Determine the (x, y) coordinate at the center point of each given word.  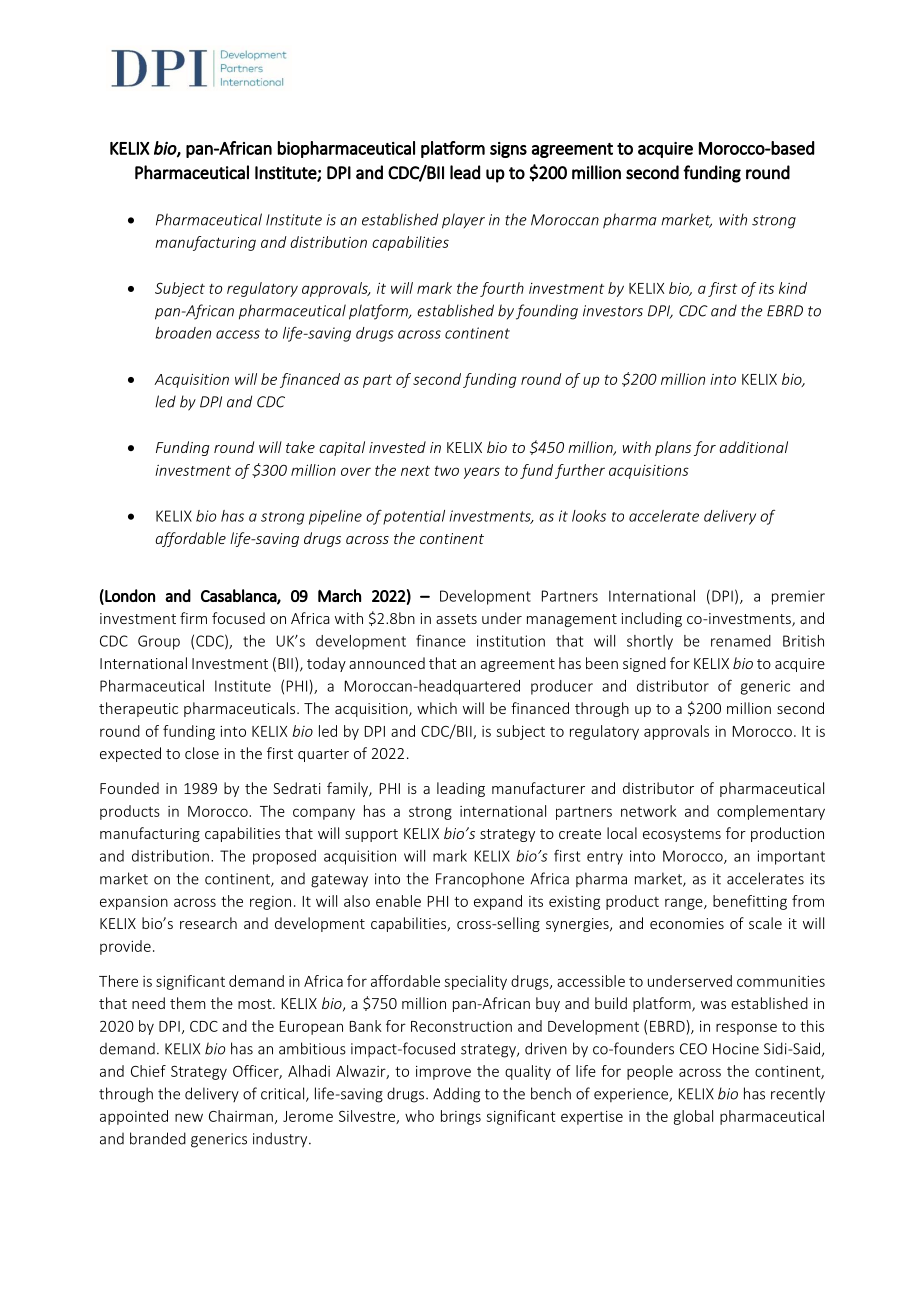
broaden (183, 333)
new (189, 1117)
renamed (741, 641)
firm (193, 618)
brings (461, 1117)
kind (793, 288)
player (463, 221)
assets (456, 619)
